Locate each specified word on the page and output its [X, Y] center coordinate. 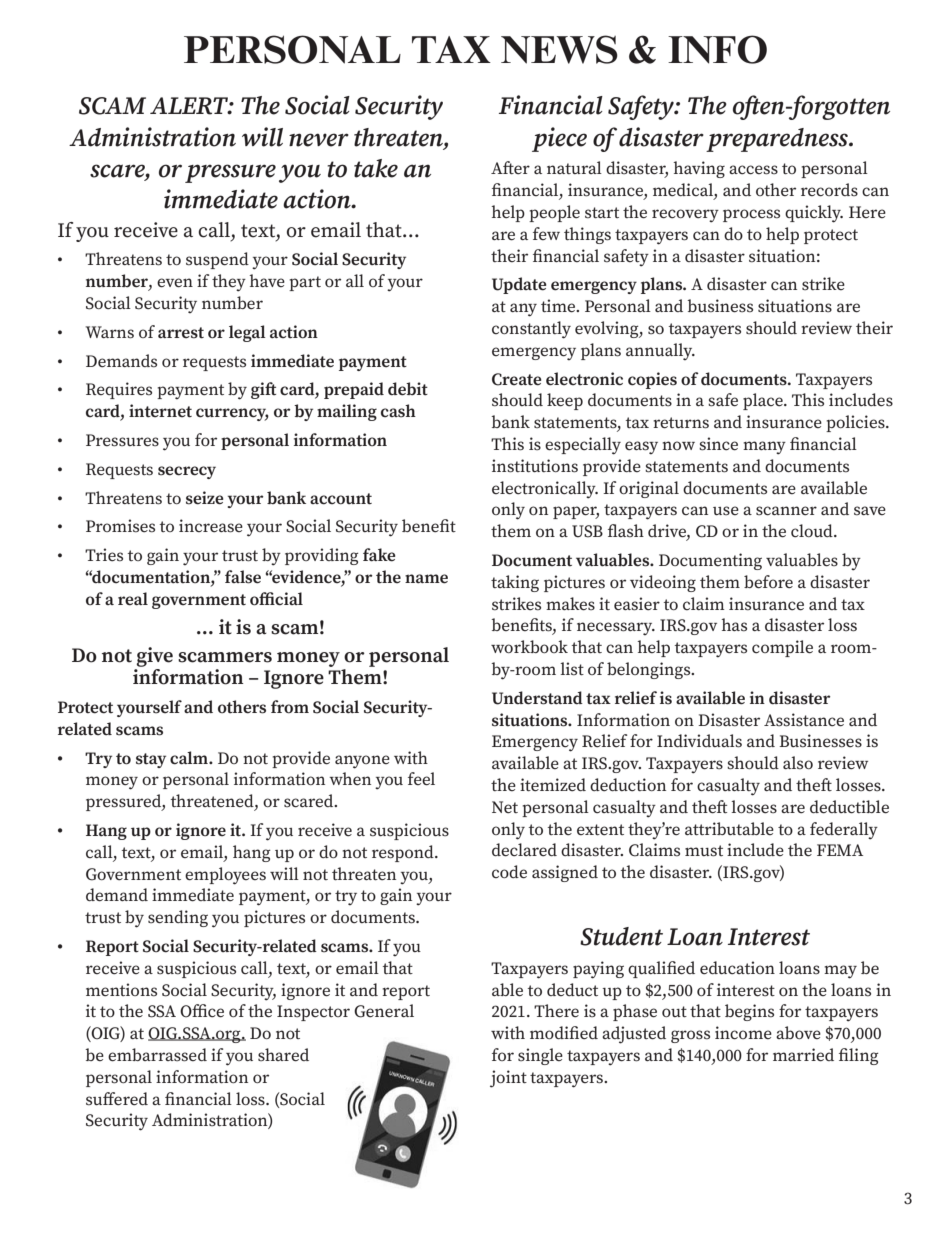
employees [225, 876]
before [768, 582]
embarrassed [157, 1055]
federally [844, 831]
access [753, 170]
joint [508, 1079]
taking [515, 583]
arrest [181, 333]
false [243, 577]
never [319, 140]
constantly [531, 330]
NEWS [559, 49]
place [764, 401]
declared [524, 850]
